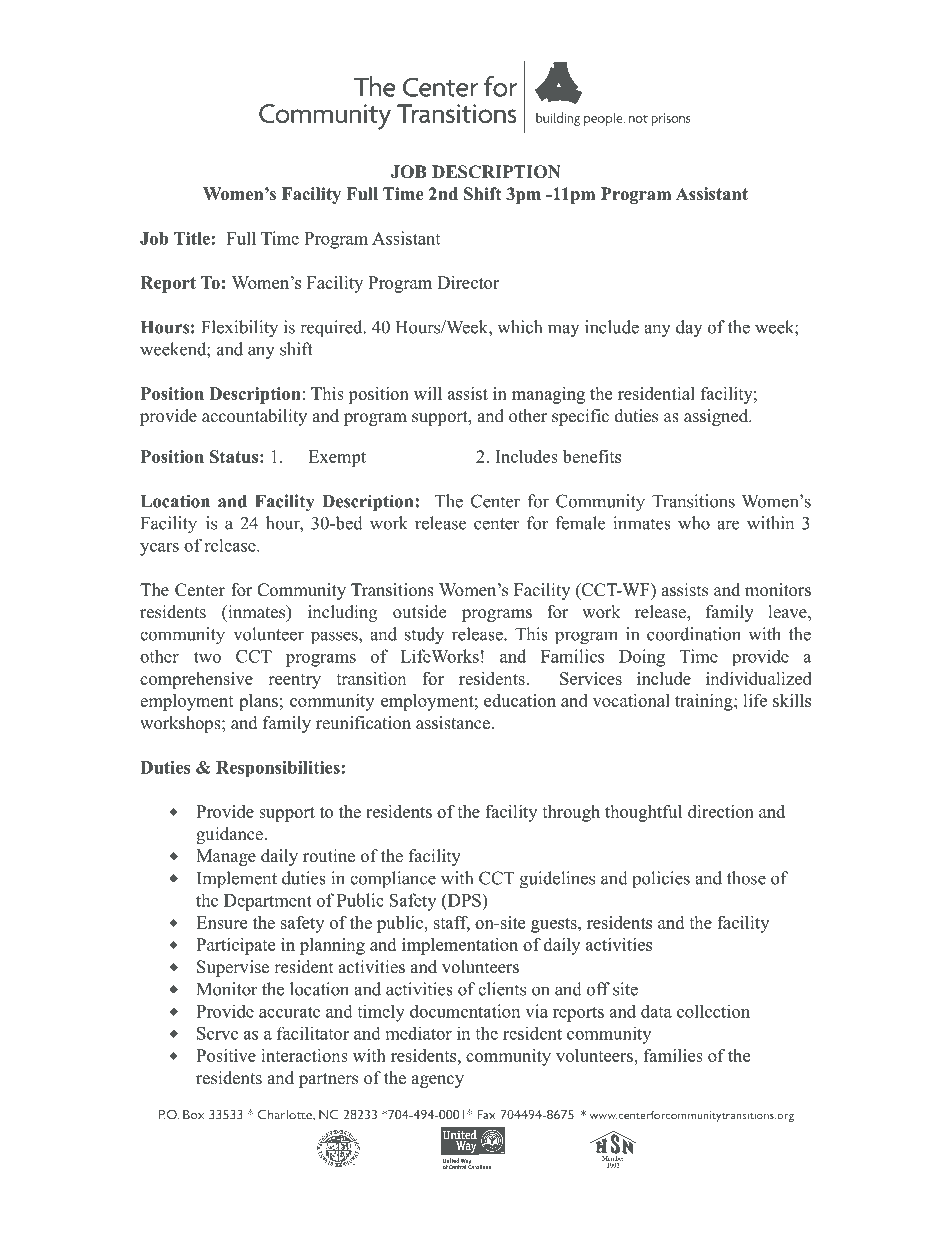  I want to click on Title, so click(192, 238).
